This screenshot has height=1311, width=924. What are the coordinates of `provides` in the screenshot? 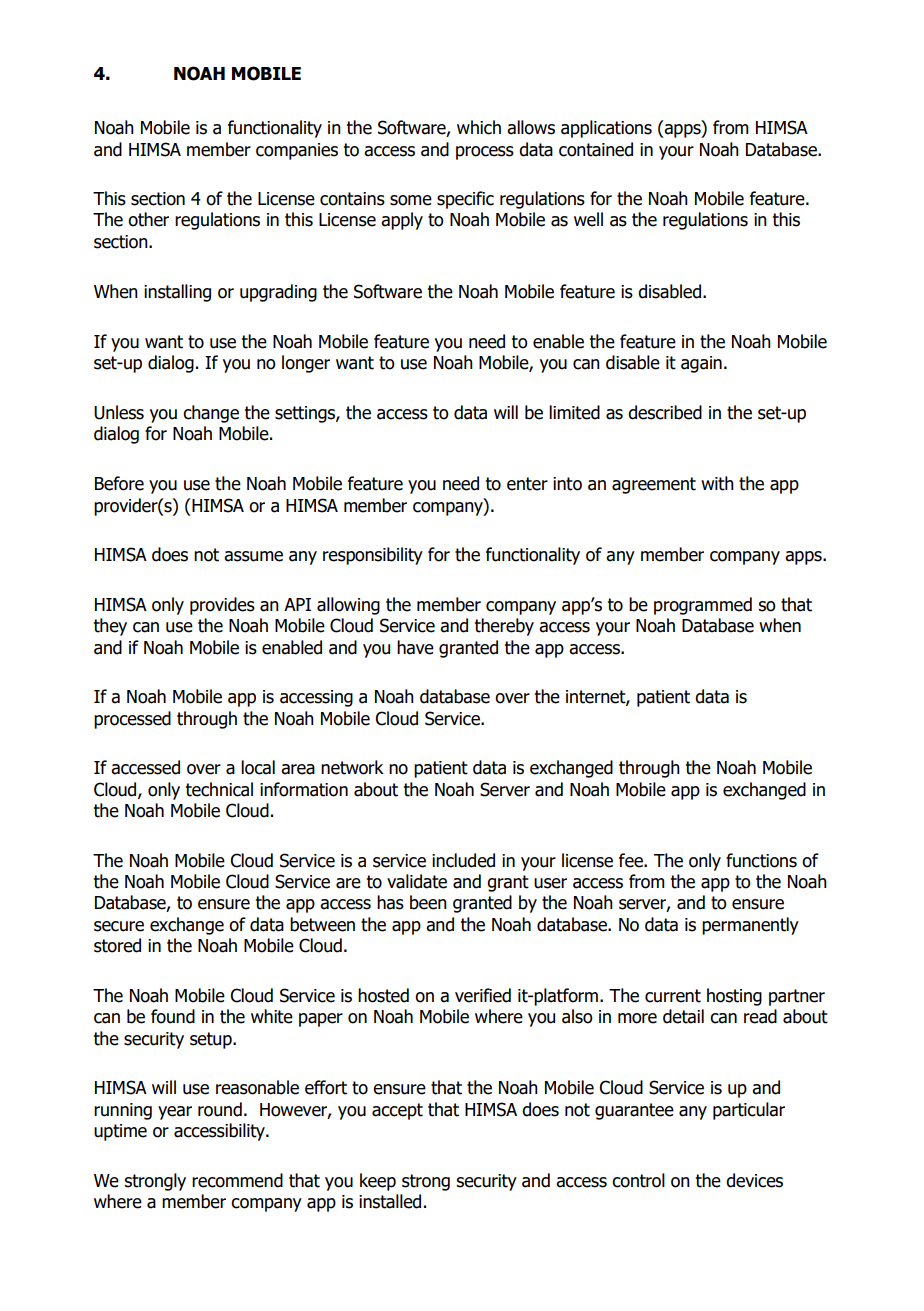 It's located at (222, 606).
